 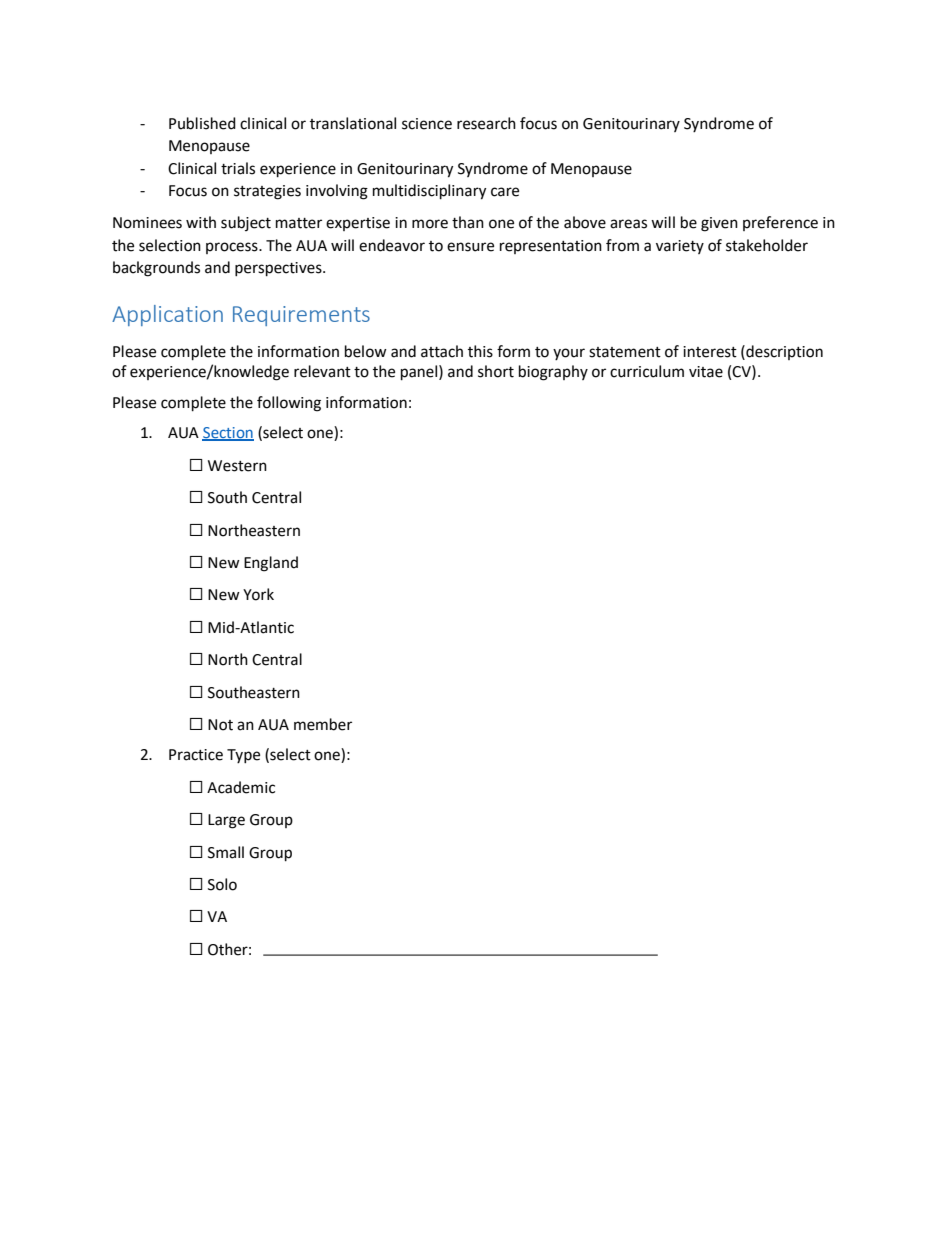 I want to click on this, so click(x=480, y=351).
